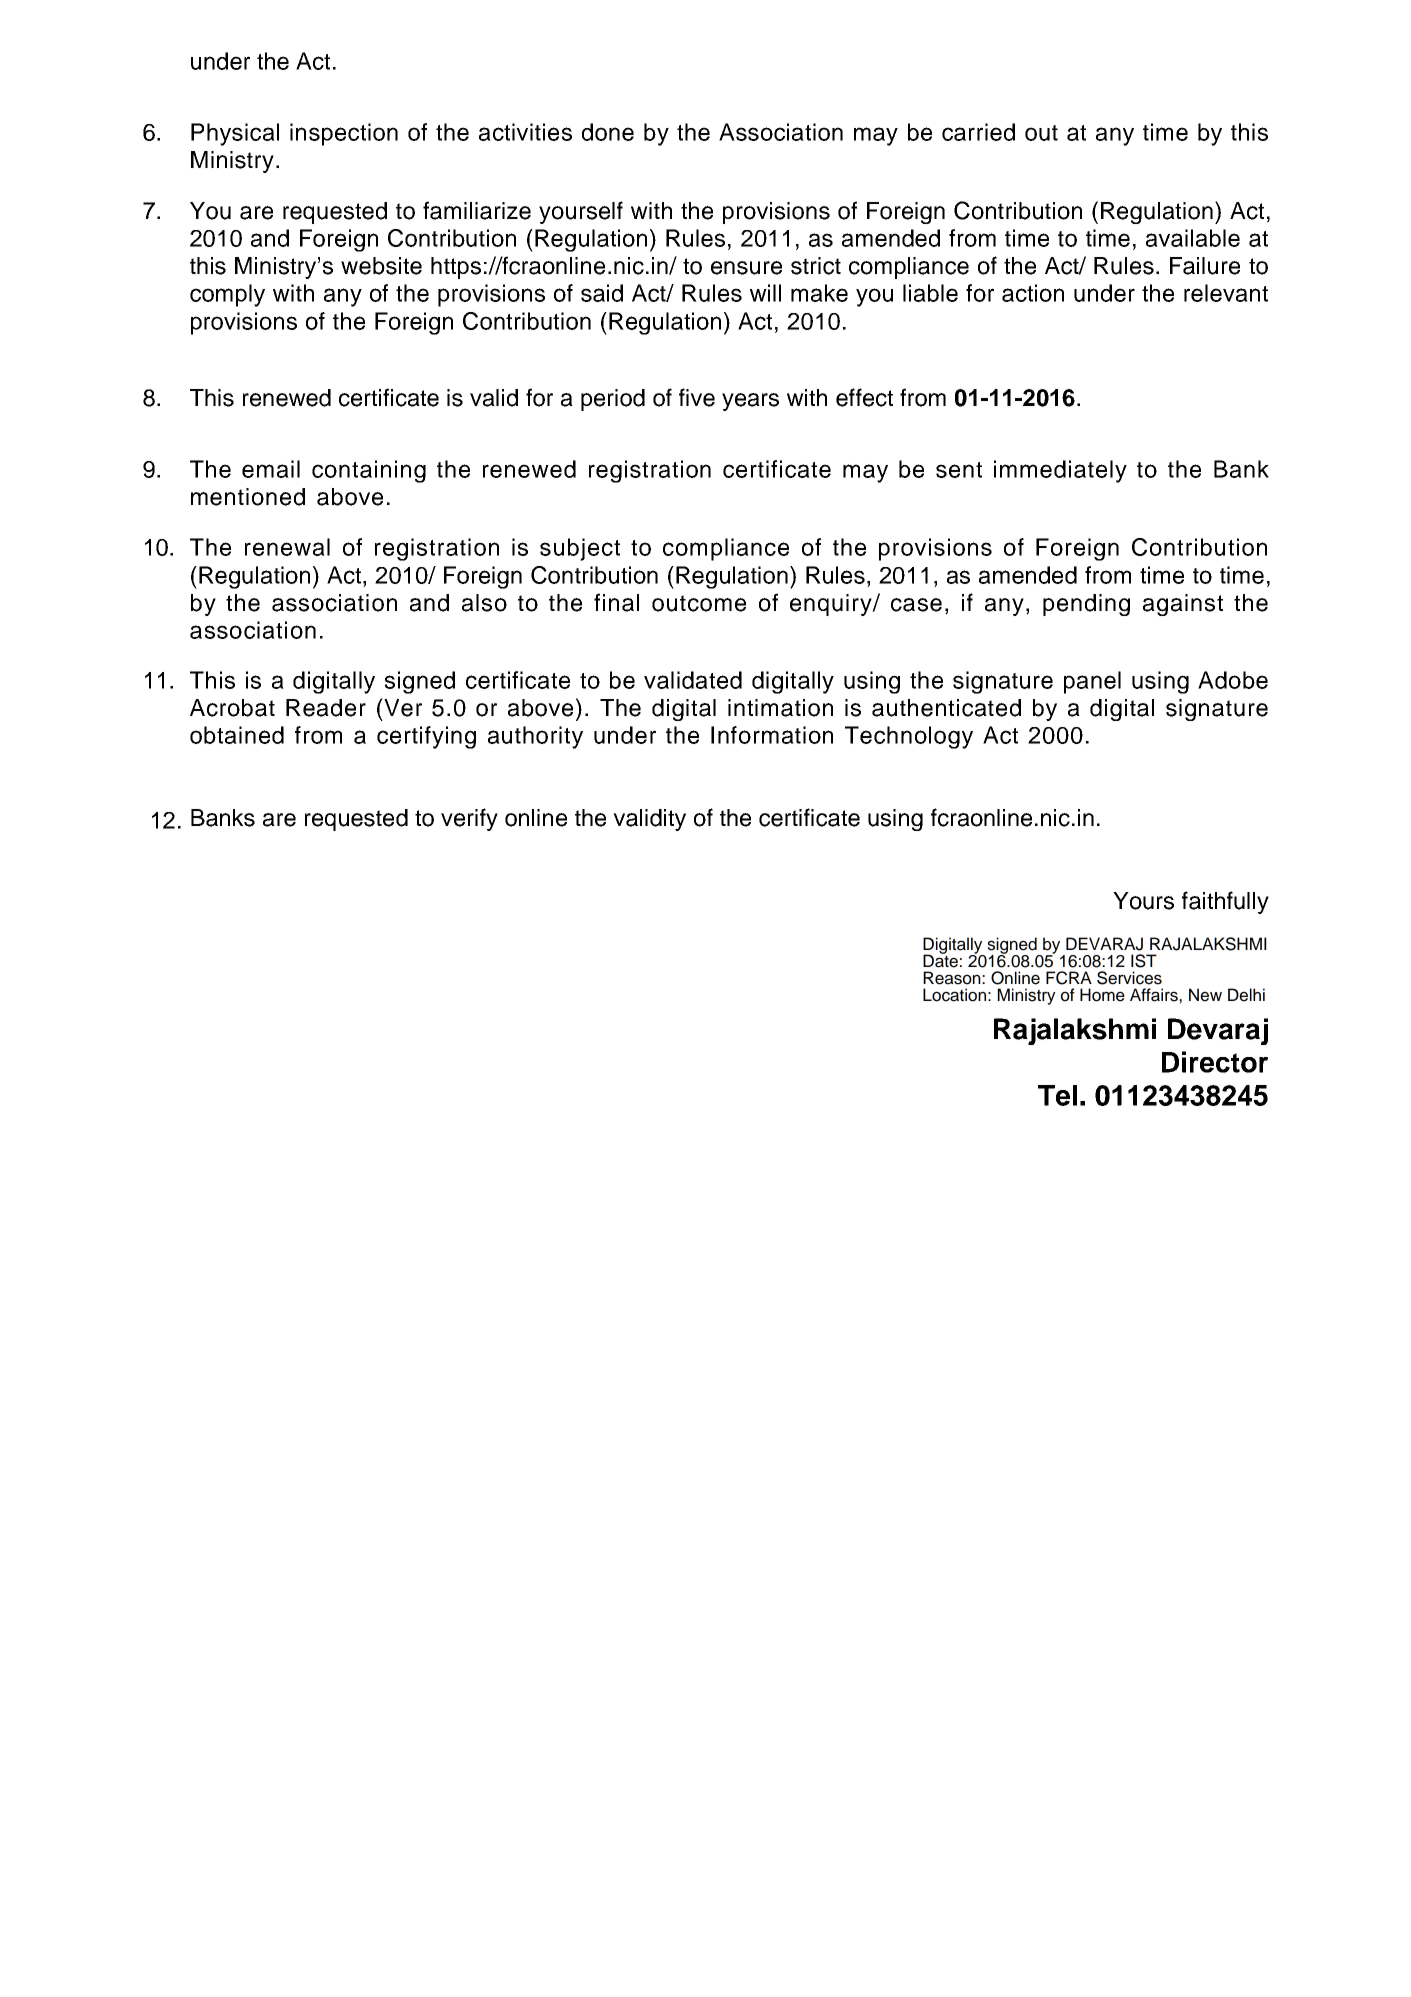  I want to click on containing, so click(369, 471).
